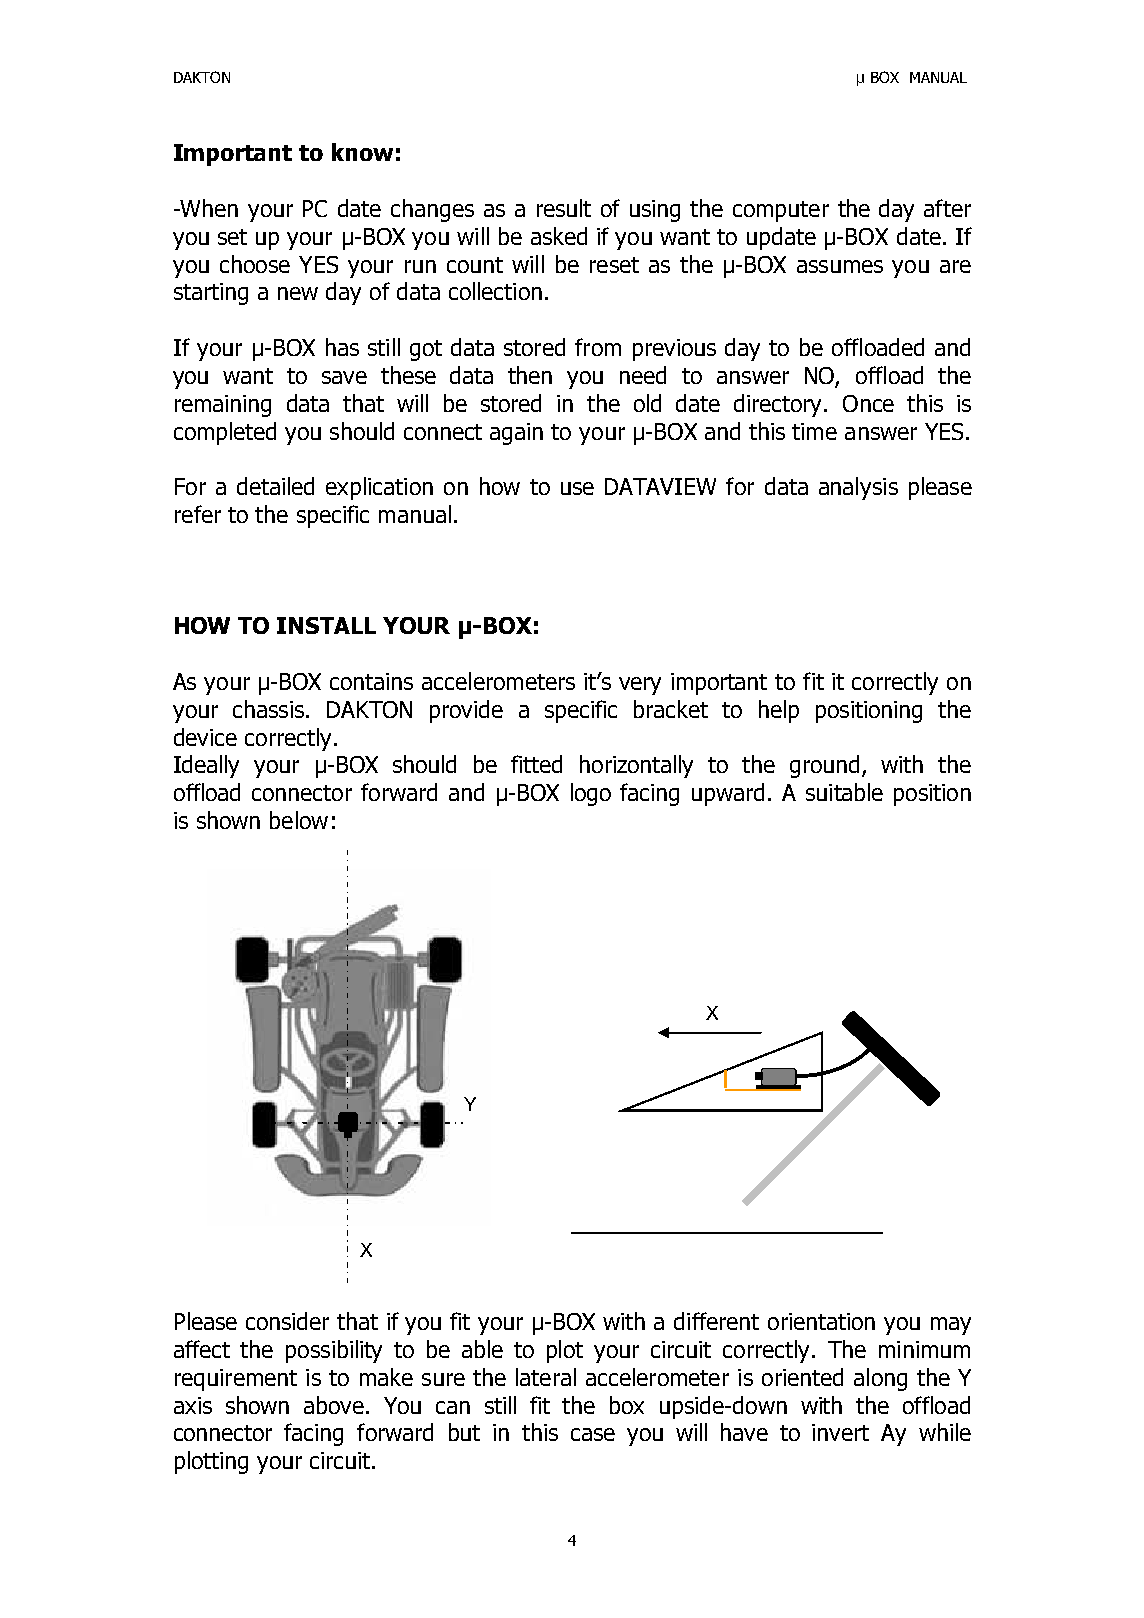 The width and height of the screenshot is (1144, 1618). I want to click on orientation, so click(821, 1321).
